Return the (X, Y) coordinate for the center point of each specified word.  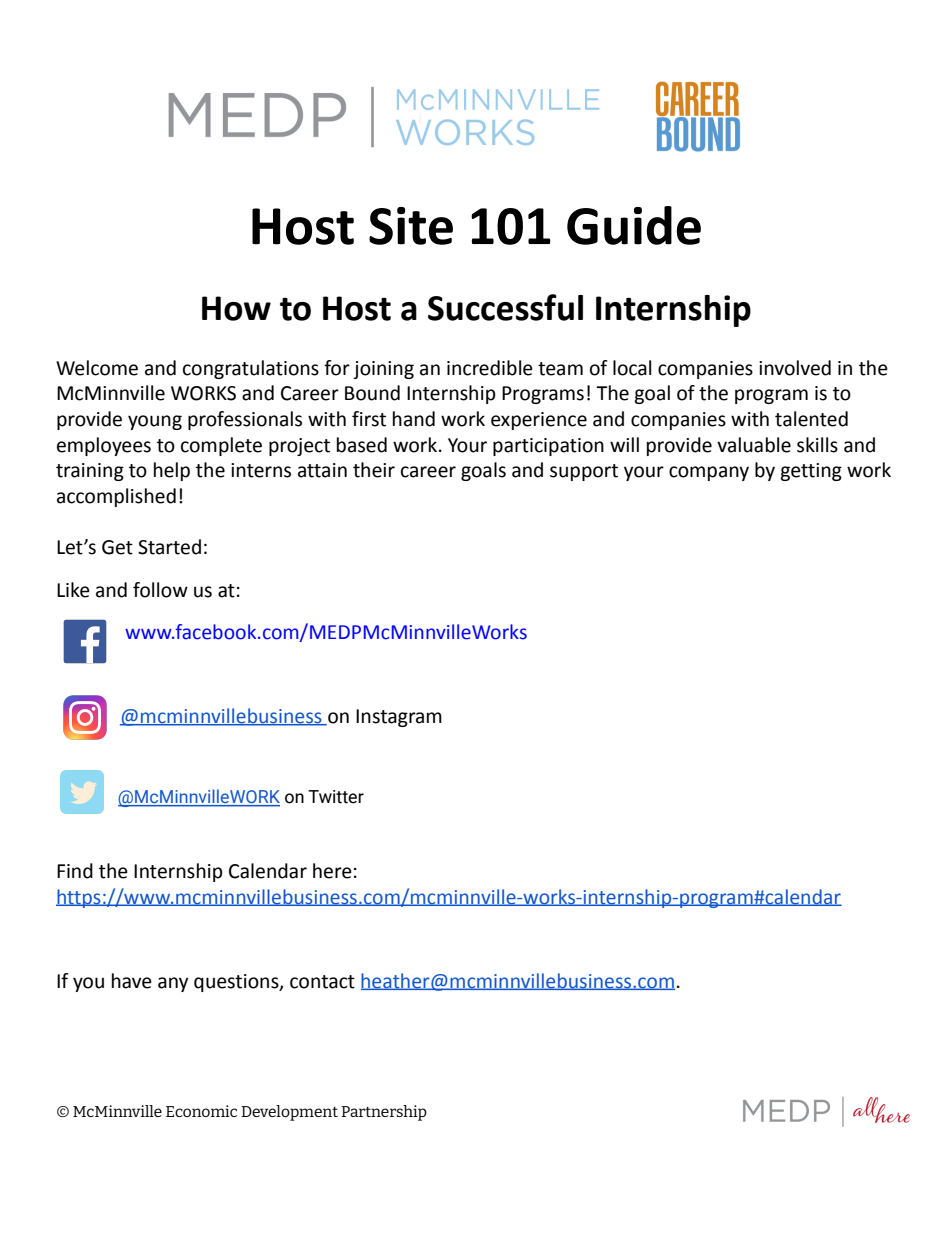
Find (75, 871)
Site (411, 226)
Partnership (384, 1113)
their (374, 470)
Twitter (336, 797)
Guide (634, 225)
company (709, 473)
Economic (201, 1111)
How (236, 308)
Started (169, 547)
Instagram (399, 718)
